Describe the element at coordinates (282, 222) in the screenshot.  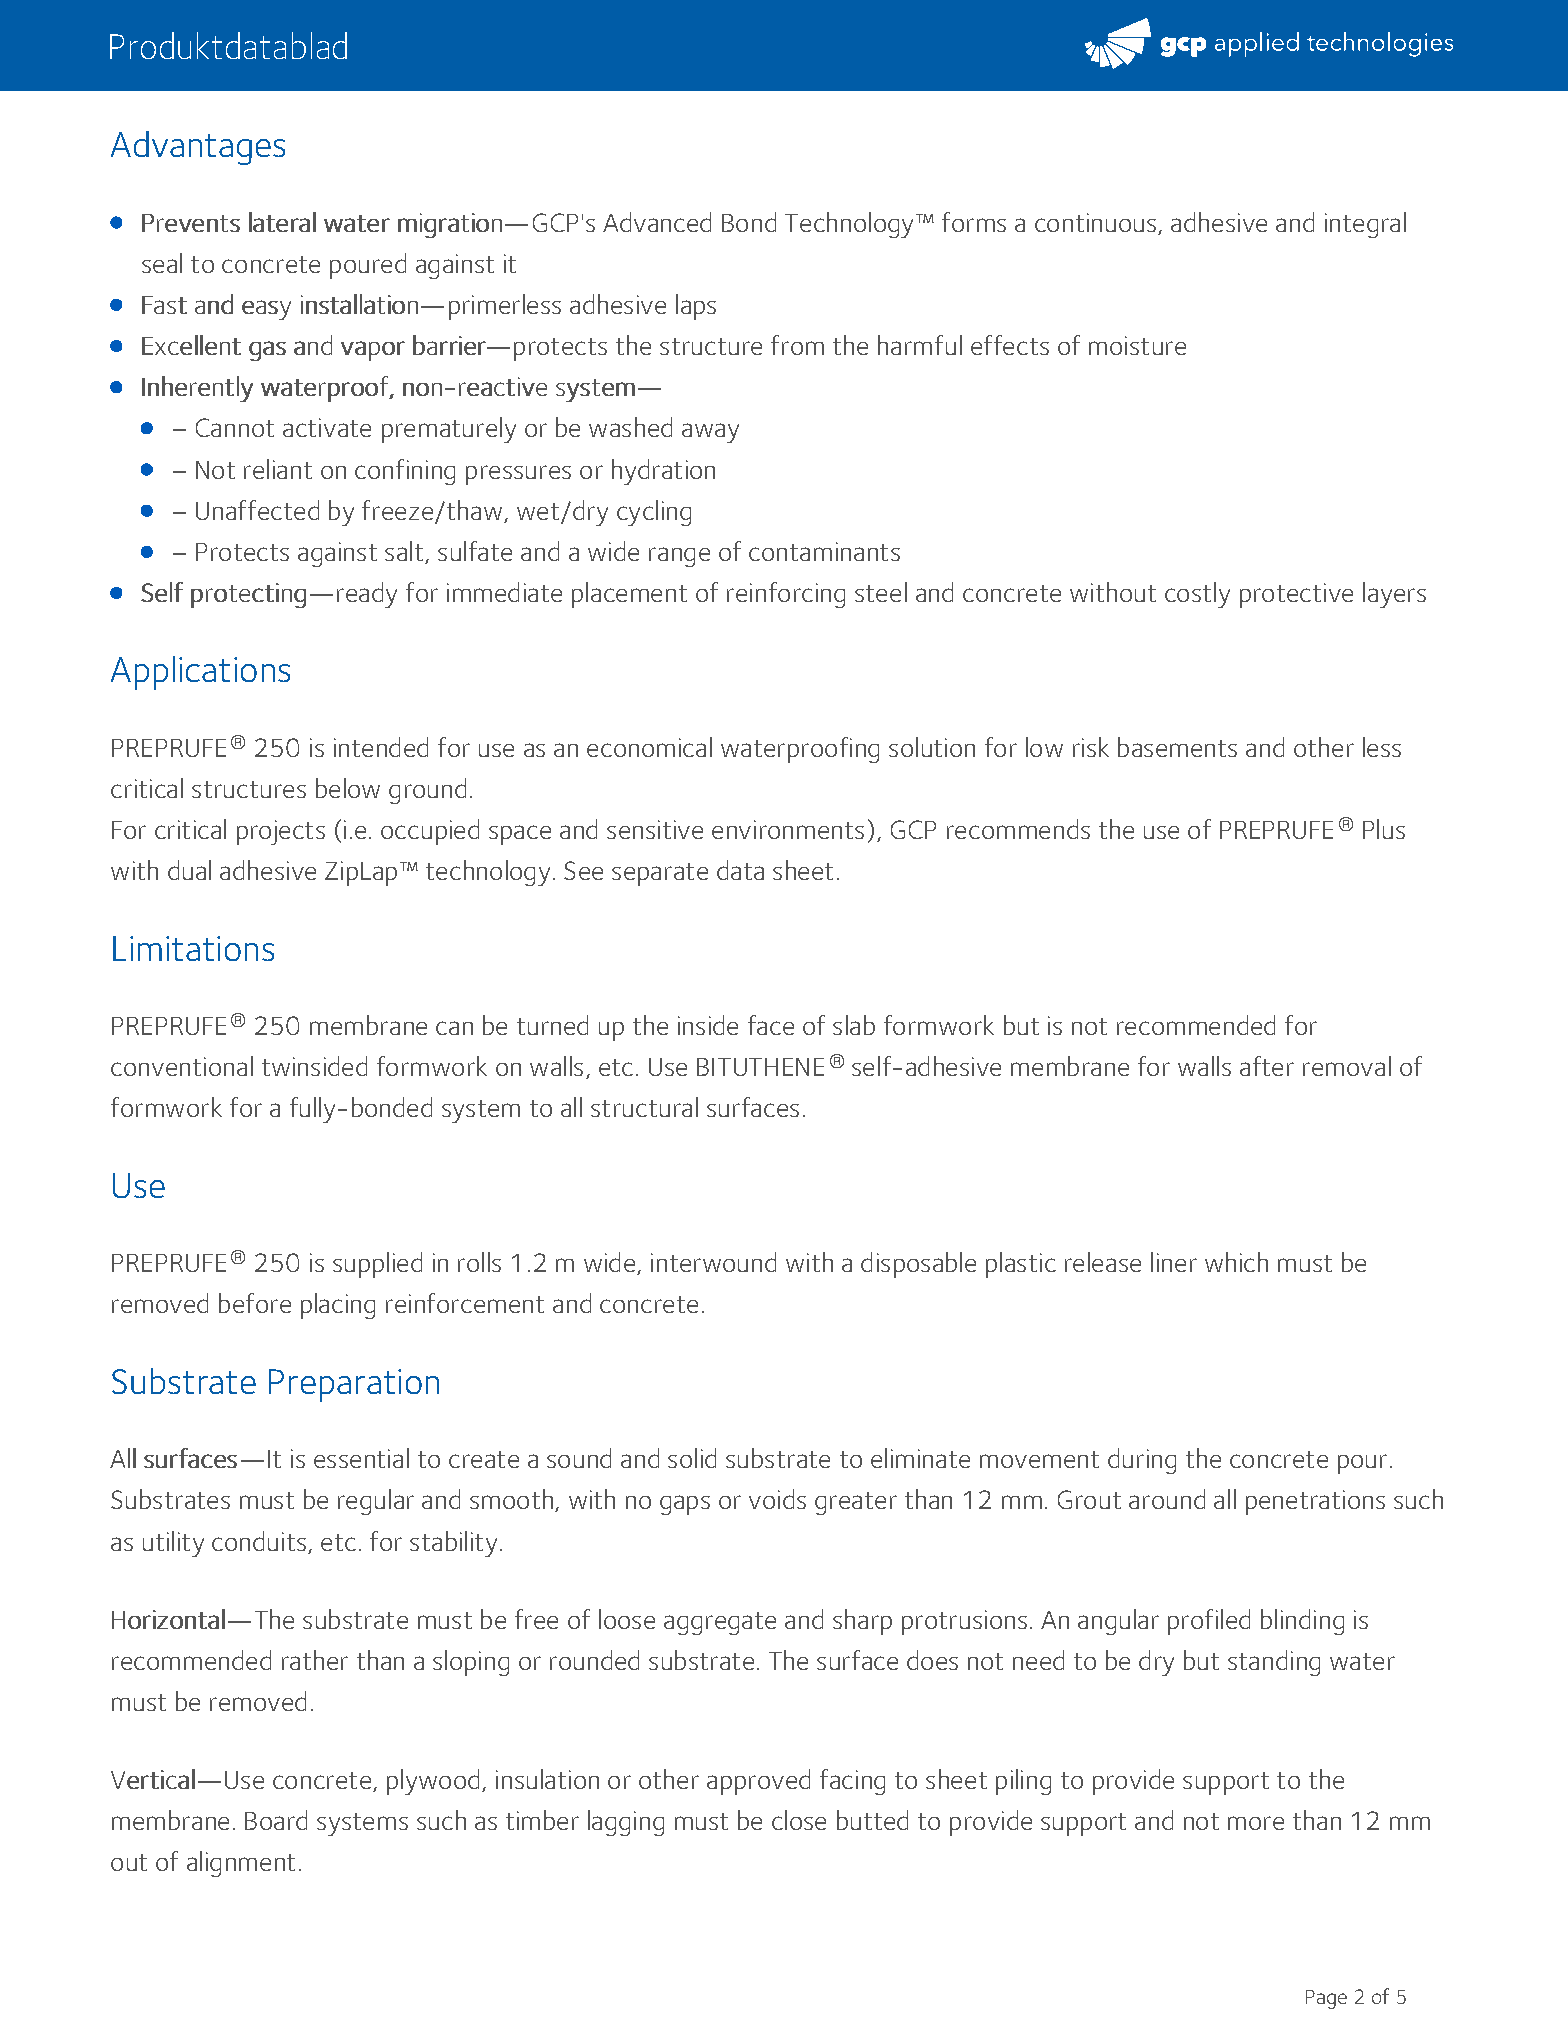
I see `lateral` at that location.
